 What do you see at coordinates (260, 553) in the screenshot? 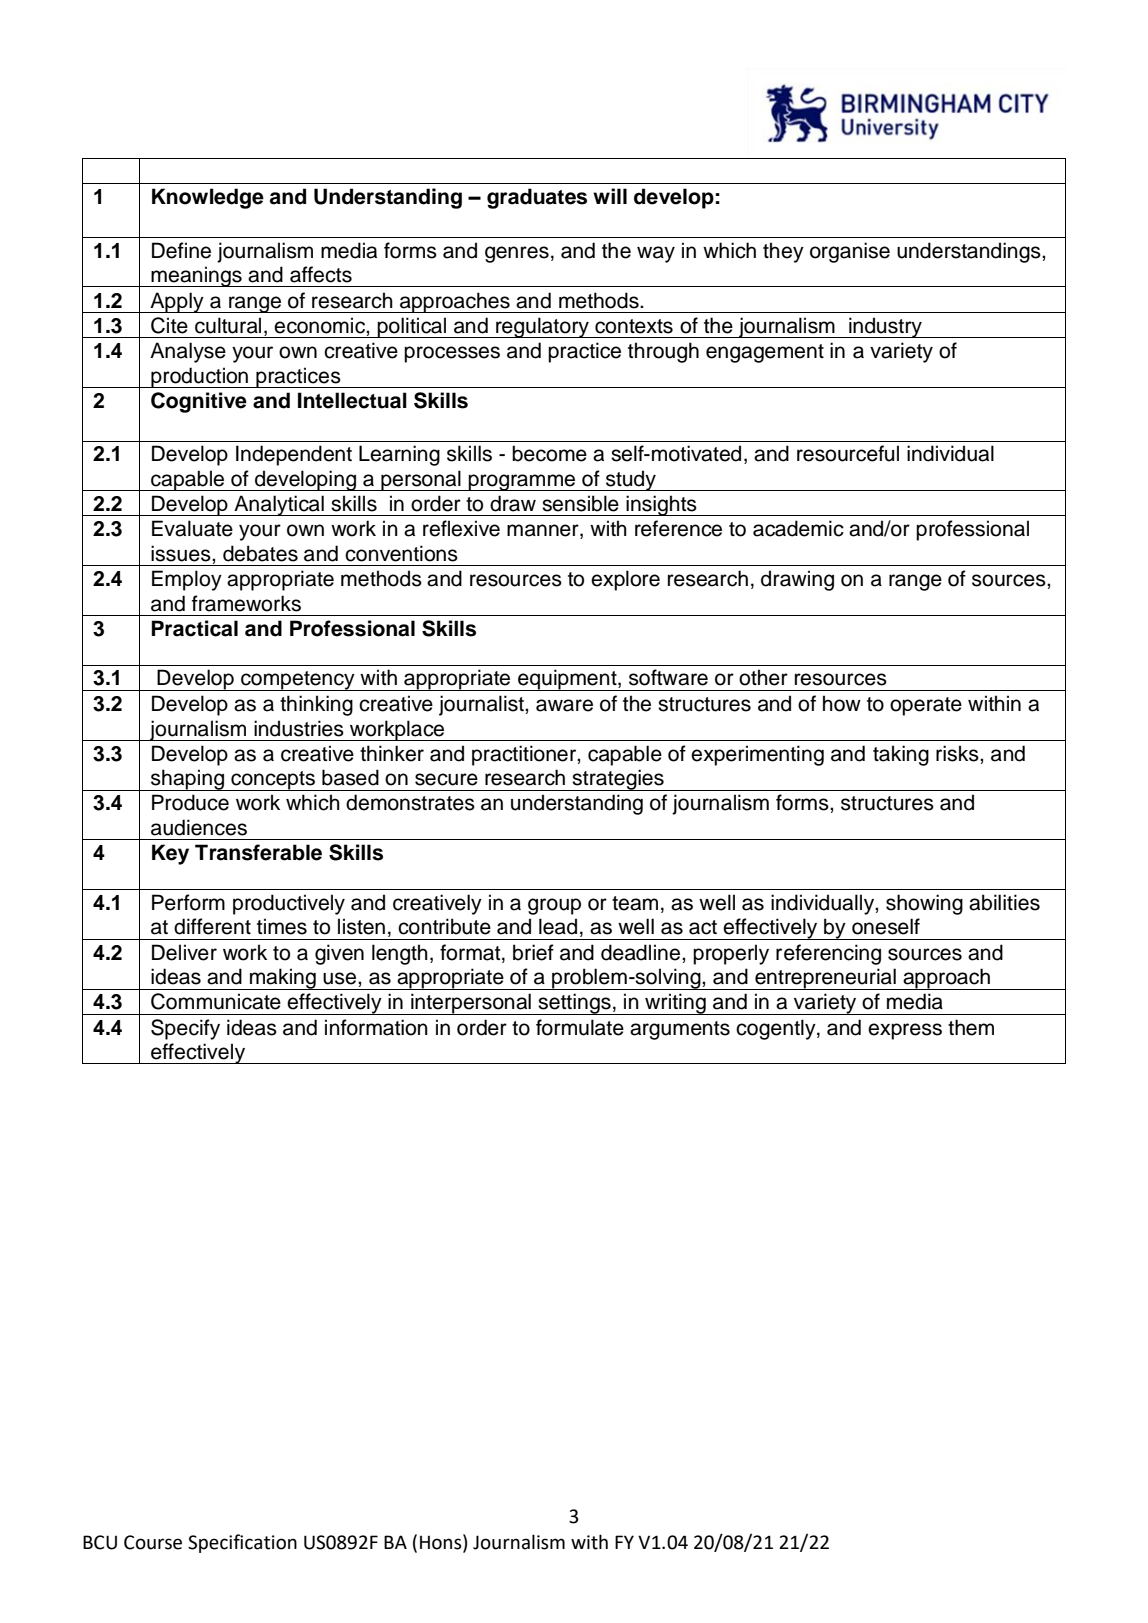
I see `debates` at bounding box center [260, 553].
